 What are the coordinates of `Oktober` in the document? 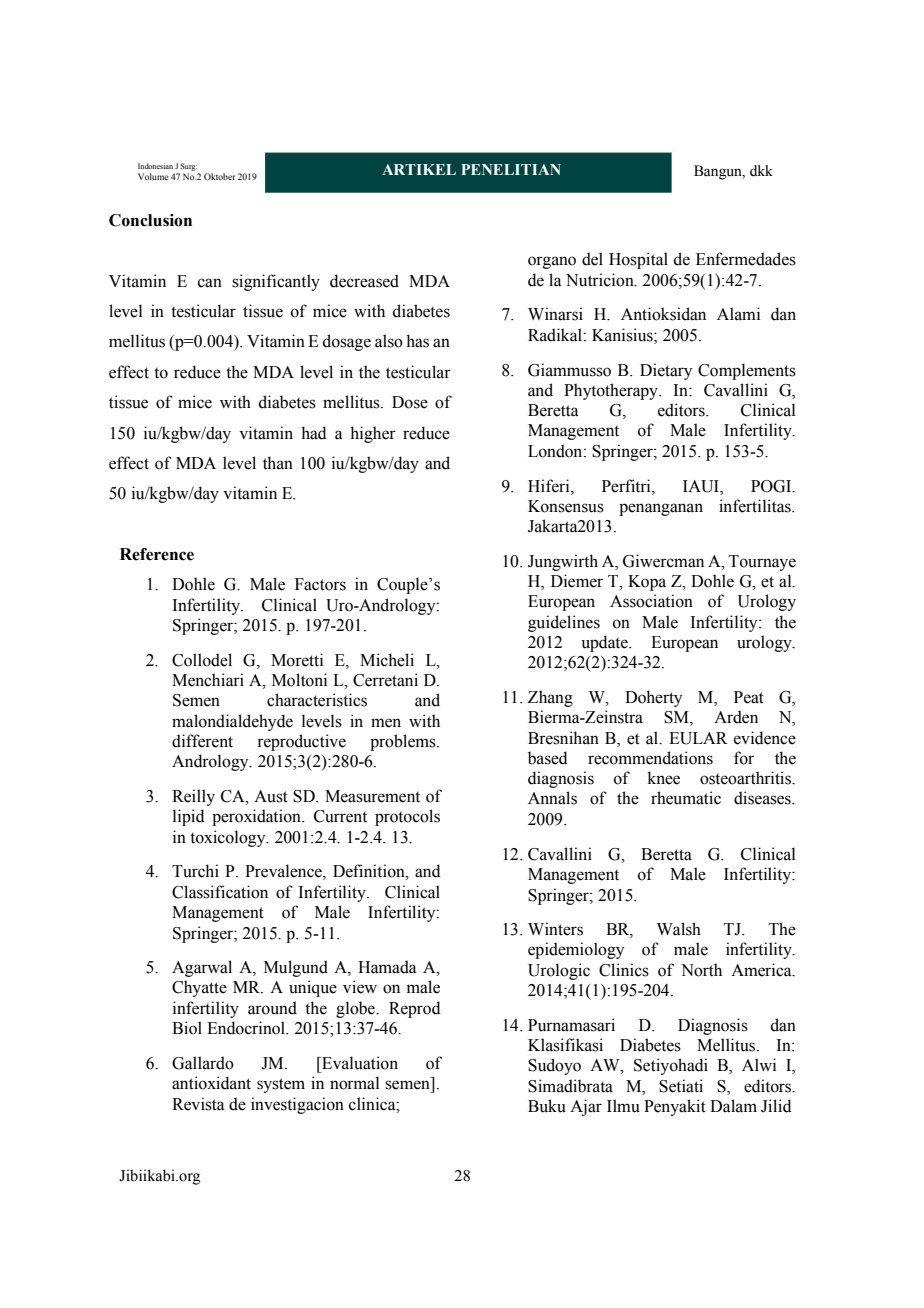 It's located at (220, 176).
